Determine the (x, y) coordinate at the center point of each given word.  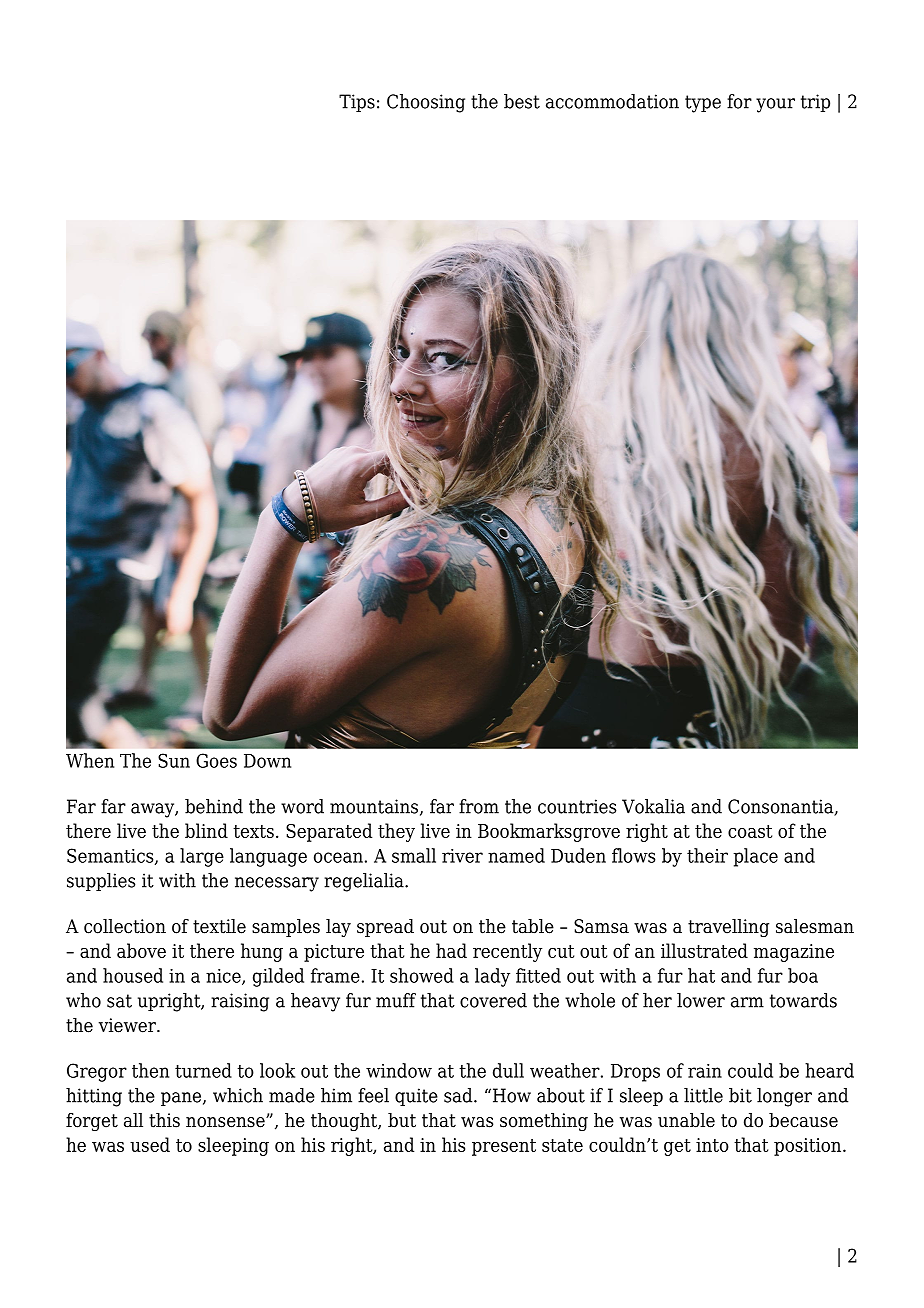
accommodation (612, 101)
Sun (174, 760)
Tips (357, 103)
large (202, 857)
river (462, 856)
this (164, 1120)
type (703, 104)
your (775, 105)
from (479, 806)
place (755, 857)
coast (750, 831)
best (522, 101)
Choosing (426, 103)
